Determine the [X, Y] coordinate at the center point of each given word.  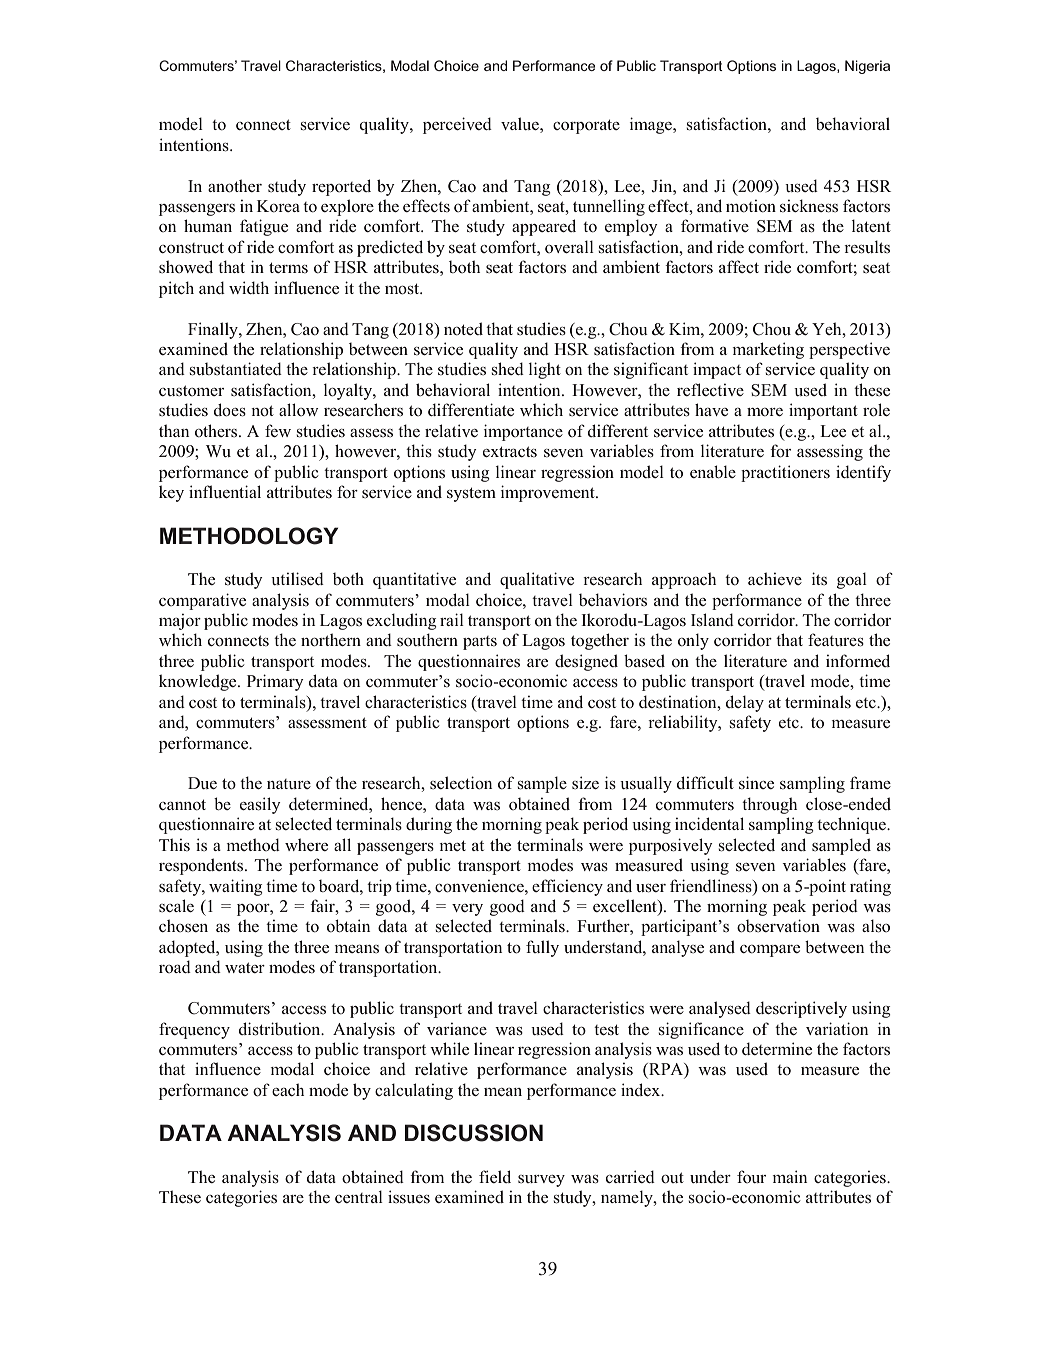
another [235, 186]
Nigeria [867, 67]
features [836, 640]
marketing [768, 350]
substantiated [236, 369]
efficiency [567, 887]
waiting [235, 887]
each [288, 1089]
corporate [586, 126]
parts [480, 643]
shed [508, 369]
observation [778, 926]
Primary [275, 682]
